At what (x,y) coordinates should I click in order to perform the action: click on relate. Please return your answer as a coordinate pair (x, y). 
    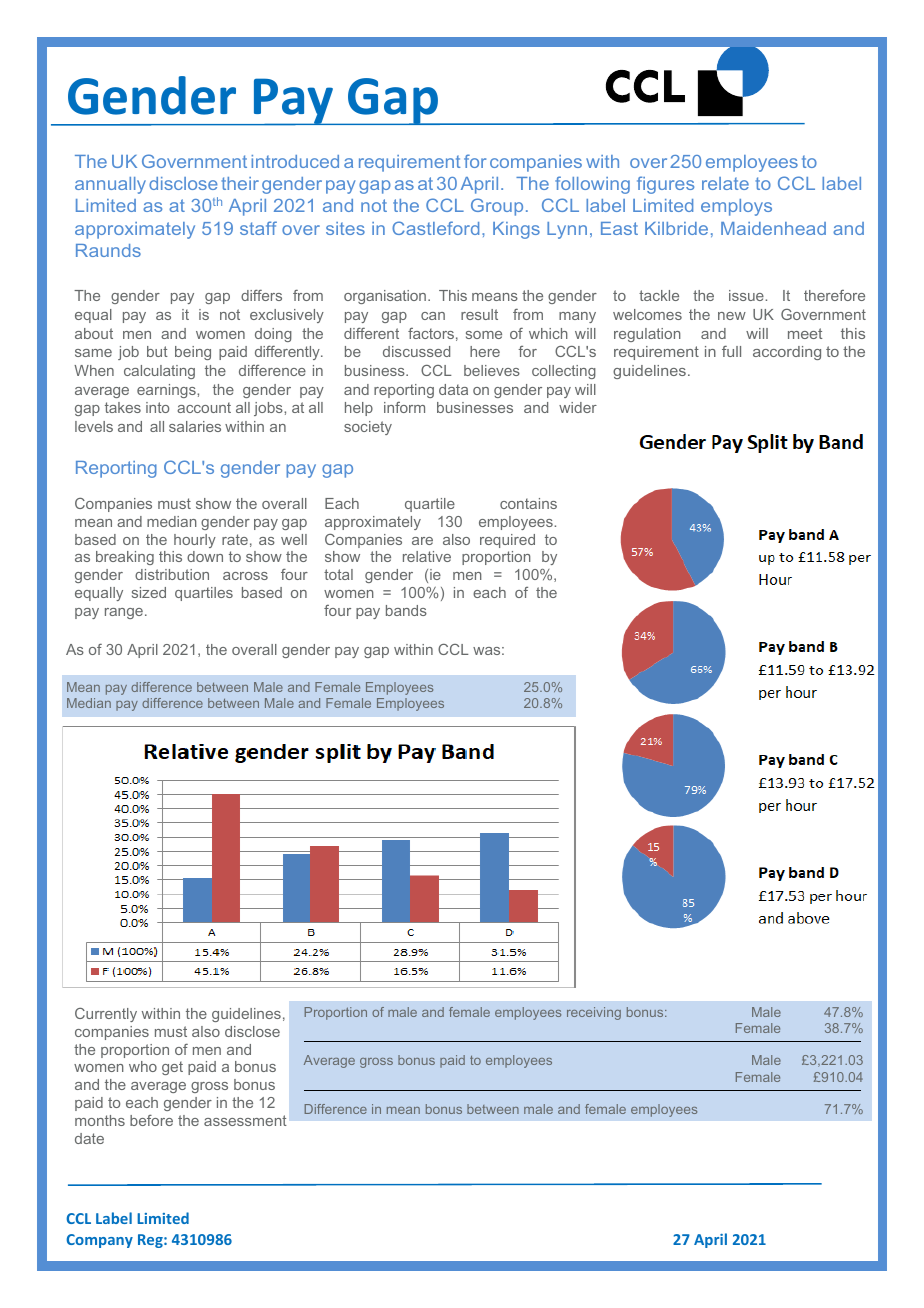
    Looking at the image, I should click on (725, 183).
